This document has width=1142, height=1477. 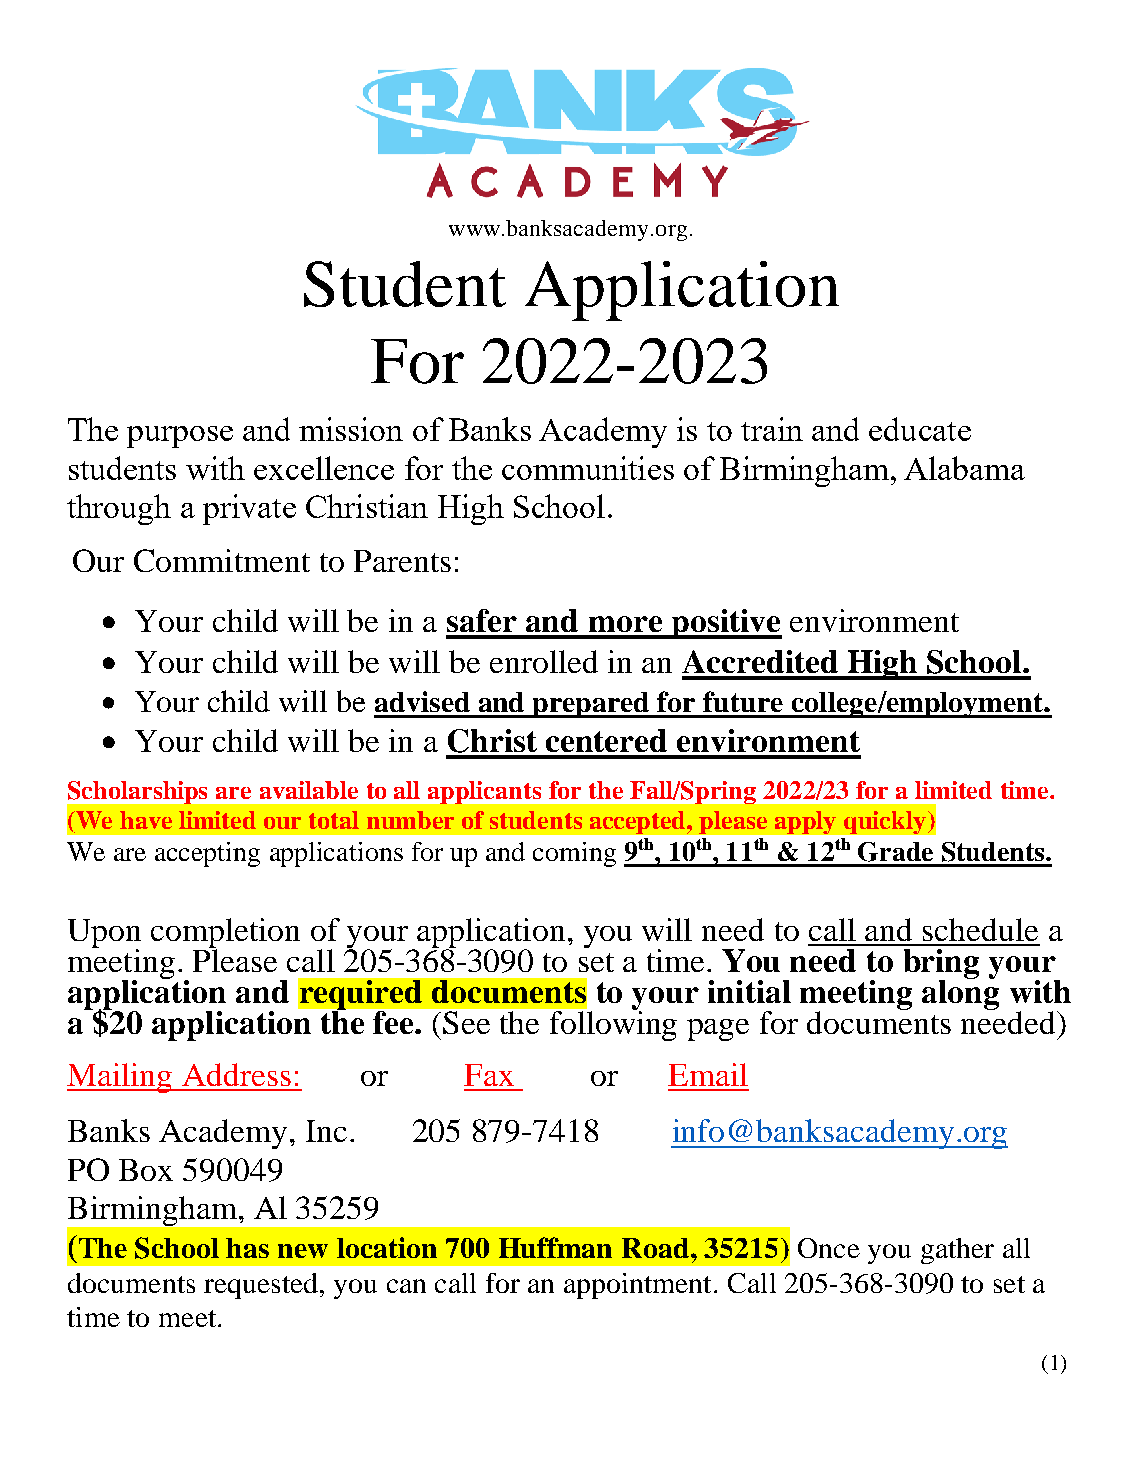 I want to click on Address, so click(x=236, y=1074).
